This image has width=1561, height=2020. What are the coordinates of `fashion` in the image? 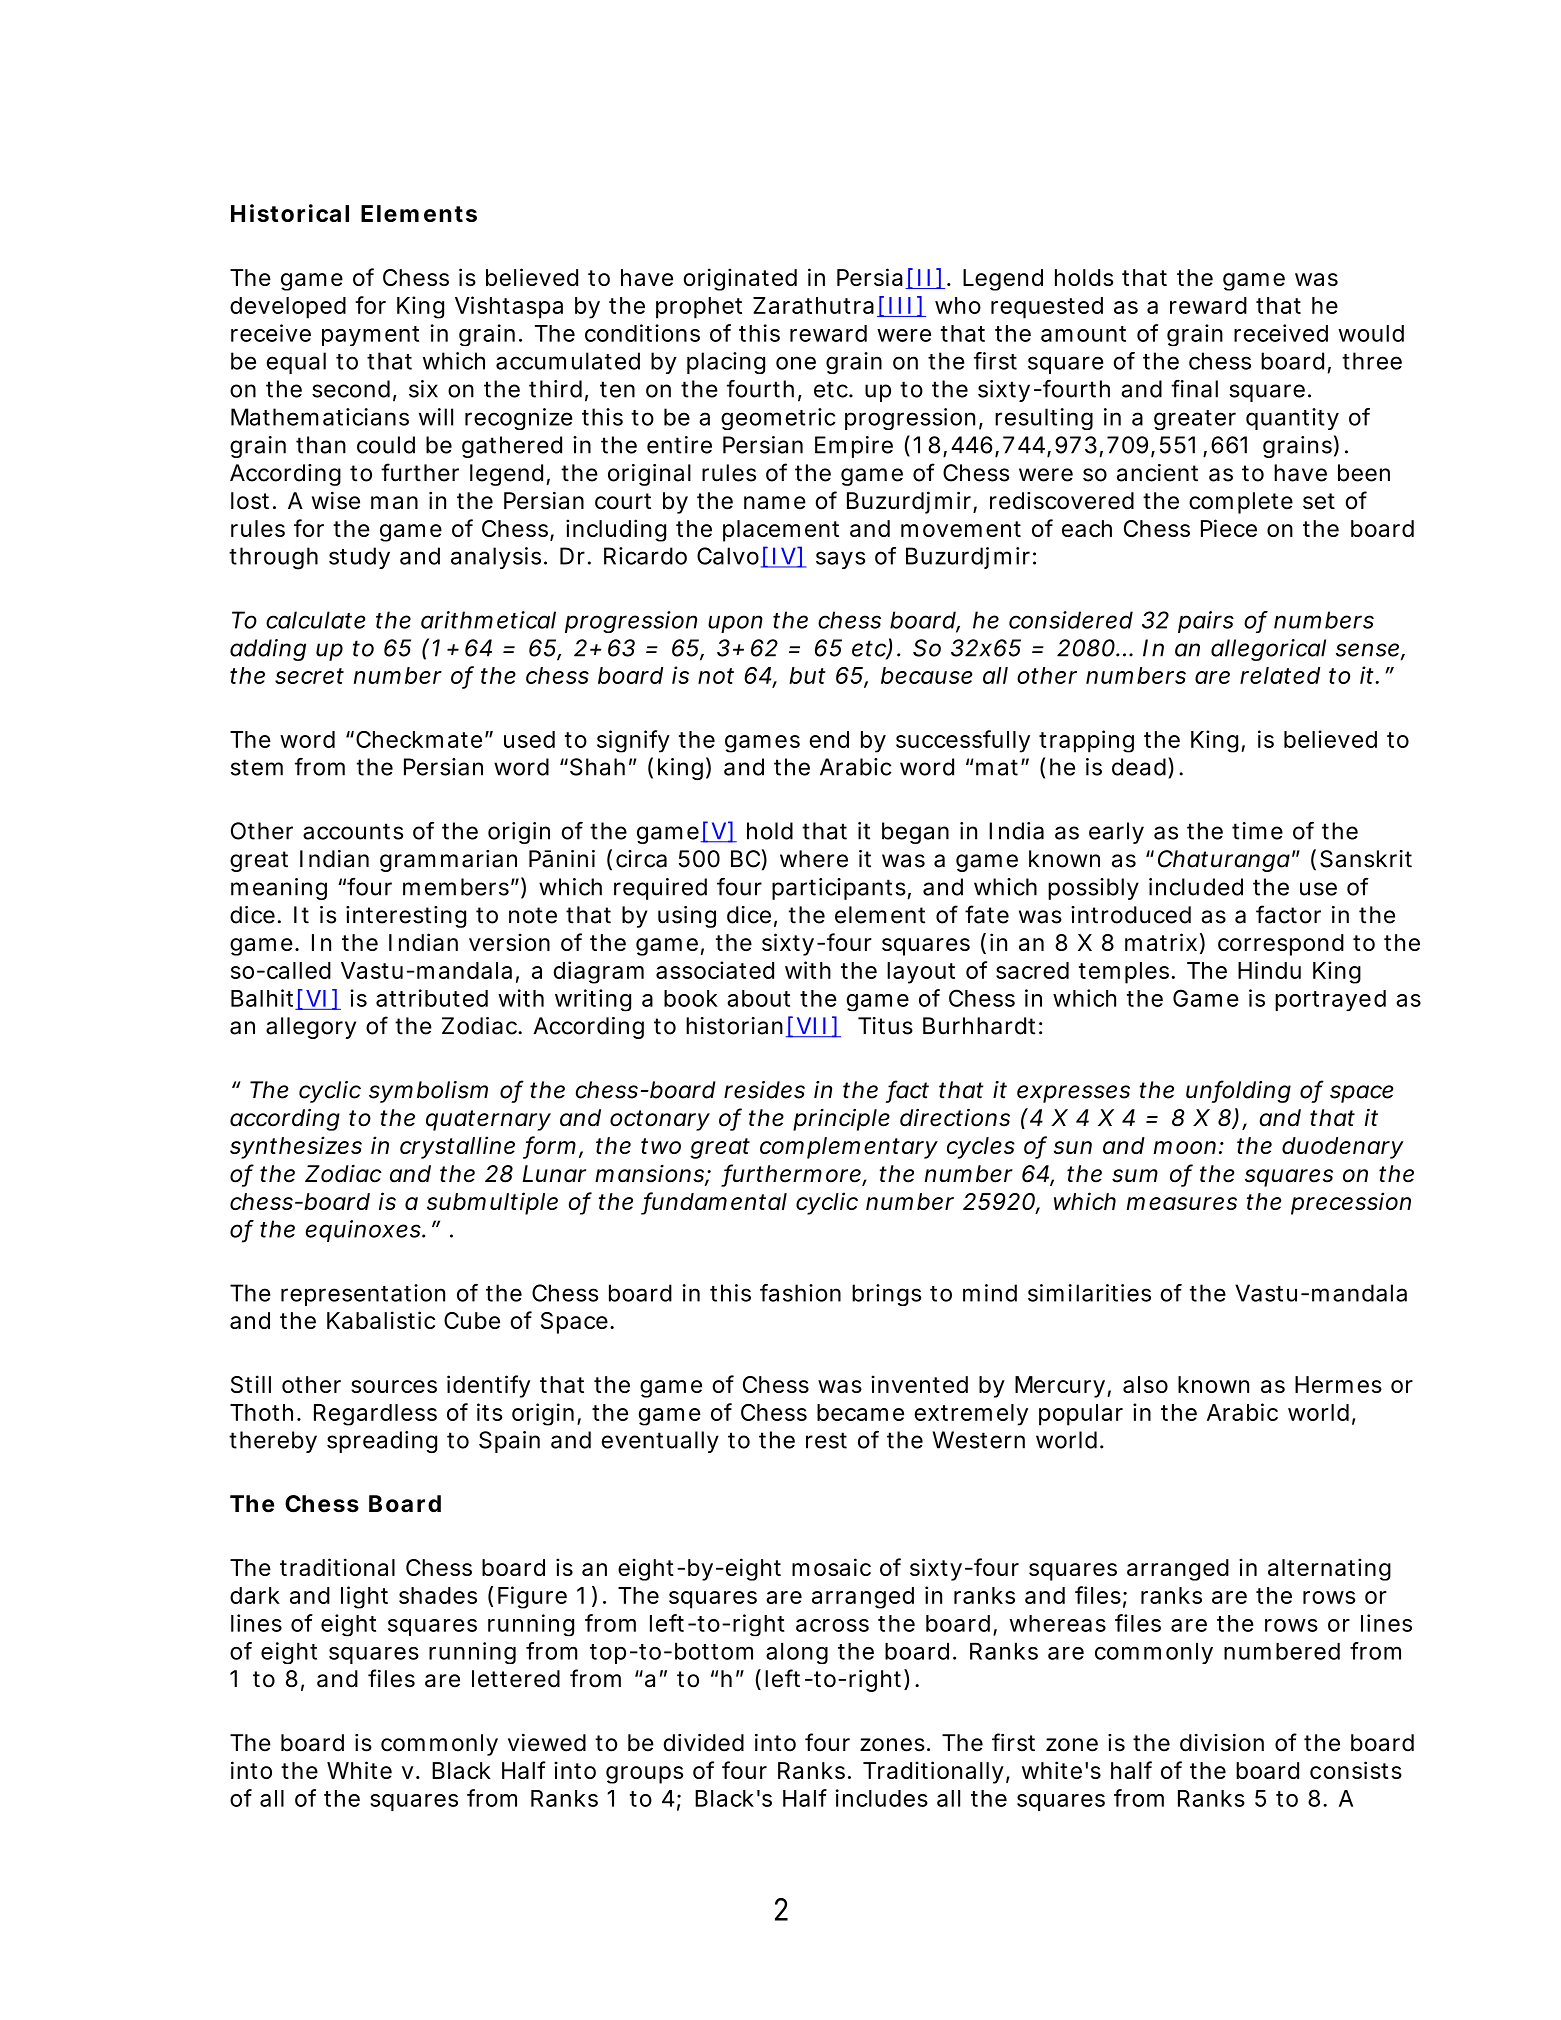 It's located at (800, 1293).
